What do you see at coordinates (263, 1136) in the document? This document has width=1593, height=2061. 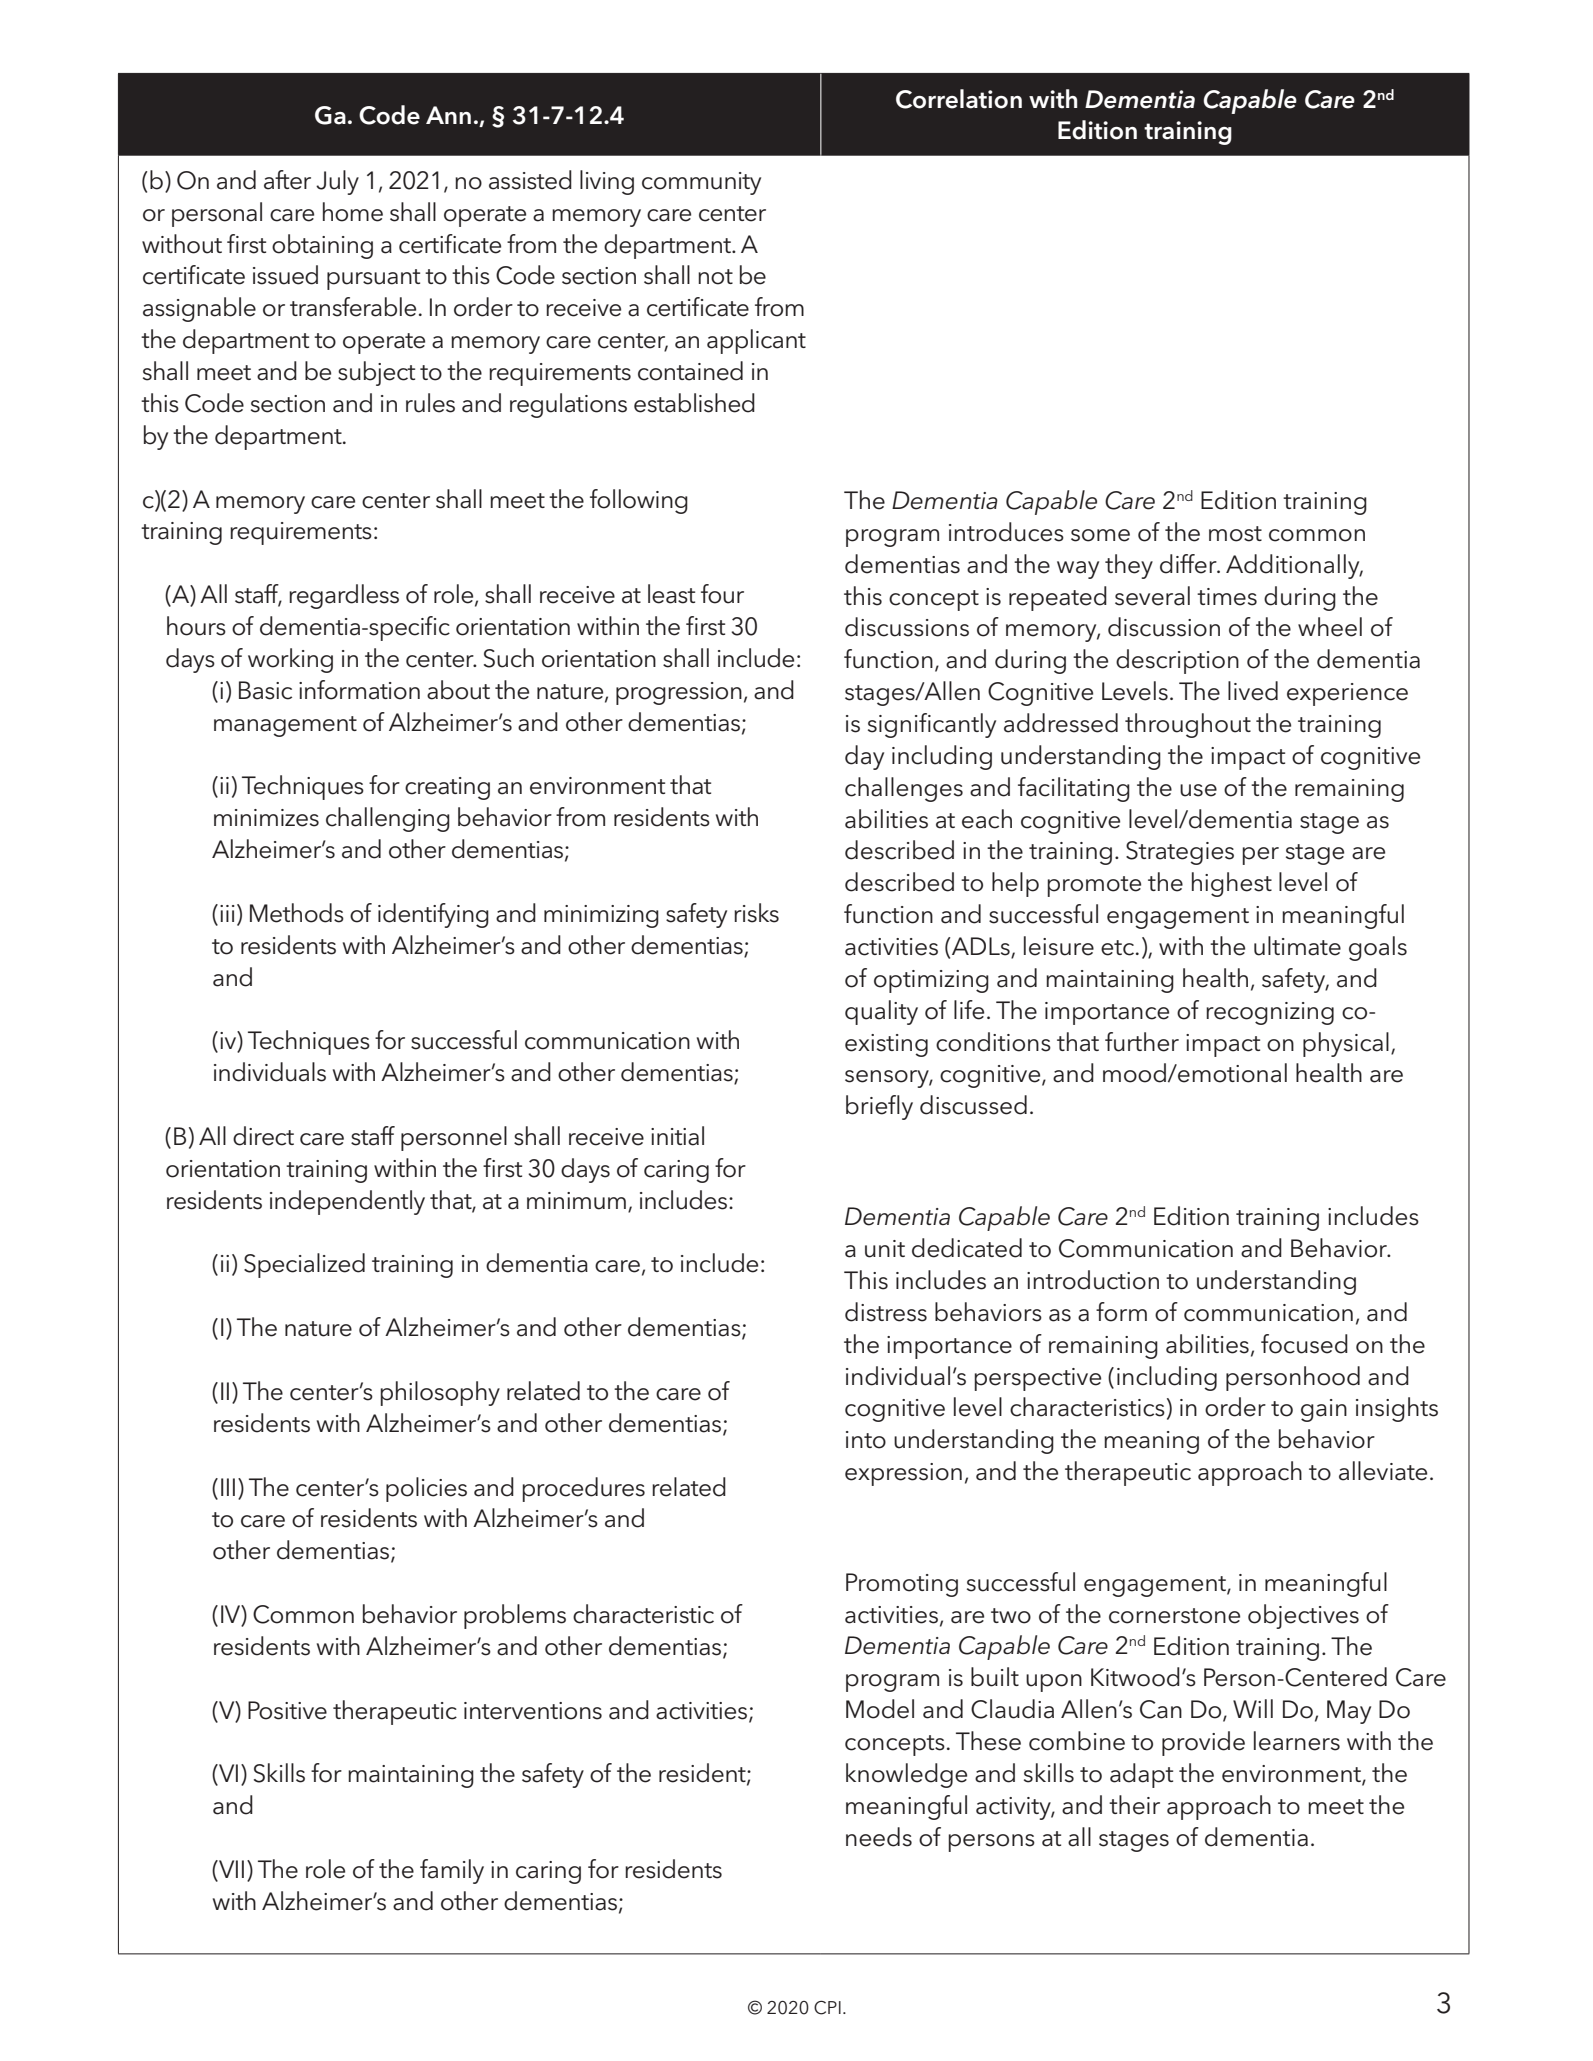 I see `direct` at bounding box center [263, 1136].
